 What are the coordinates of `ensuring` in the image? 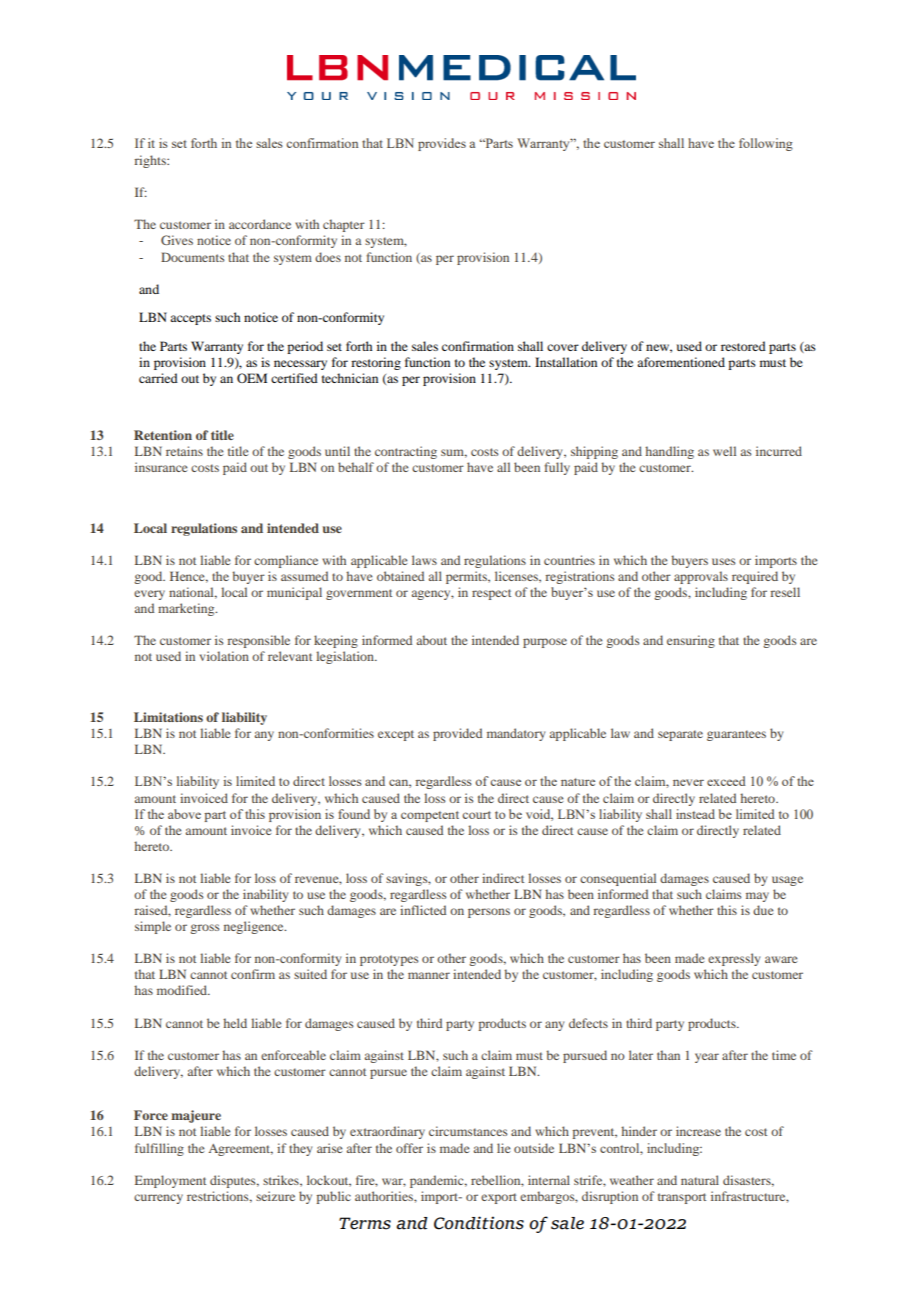 It's located at (691, 641).
